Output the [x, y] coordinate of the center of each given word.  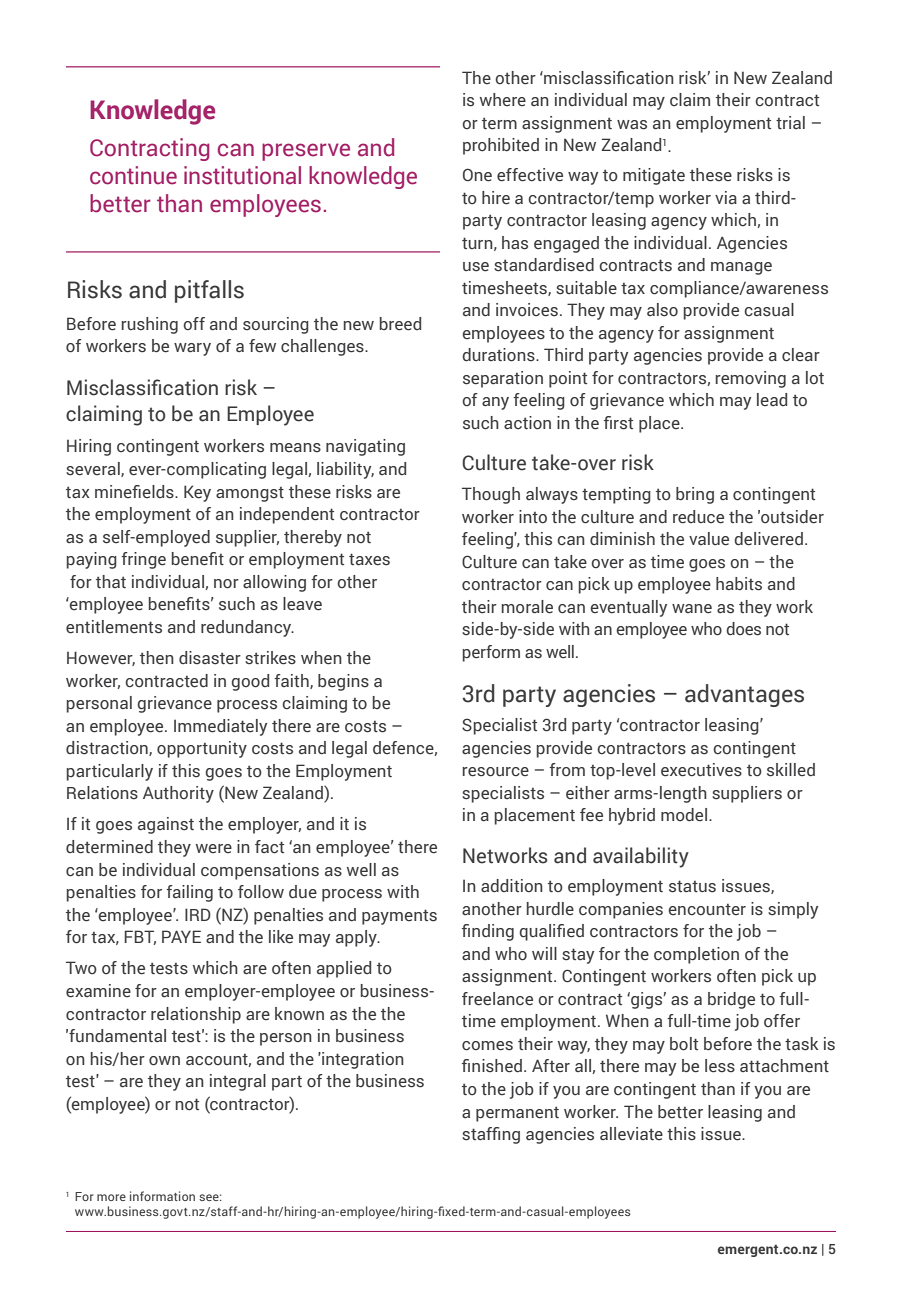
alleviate [631, 1134]
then [157, 658]
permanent [517, 1114]
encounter [707, 910]
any [495, 403]
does [743, 629]
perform [491, 653]
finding [488, 932]
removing [751, 379]
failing [189, 893]
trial [790, 122]
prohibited [501, 146]
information [162, 1196]
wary [192, 349]
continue [133, 175]
